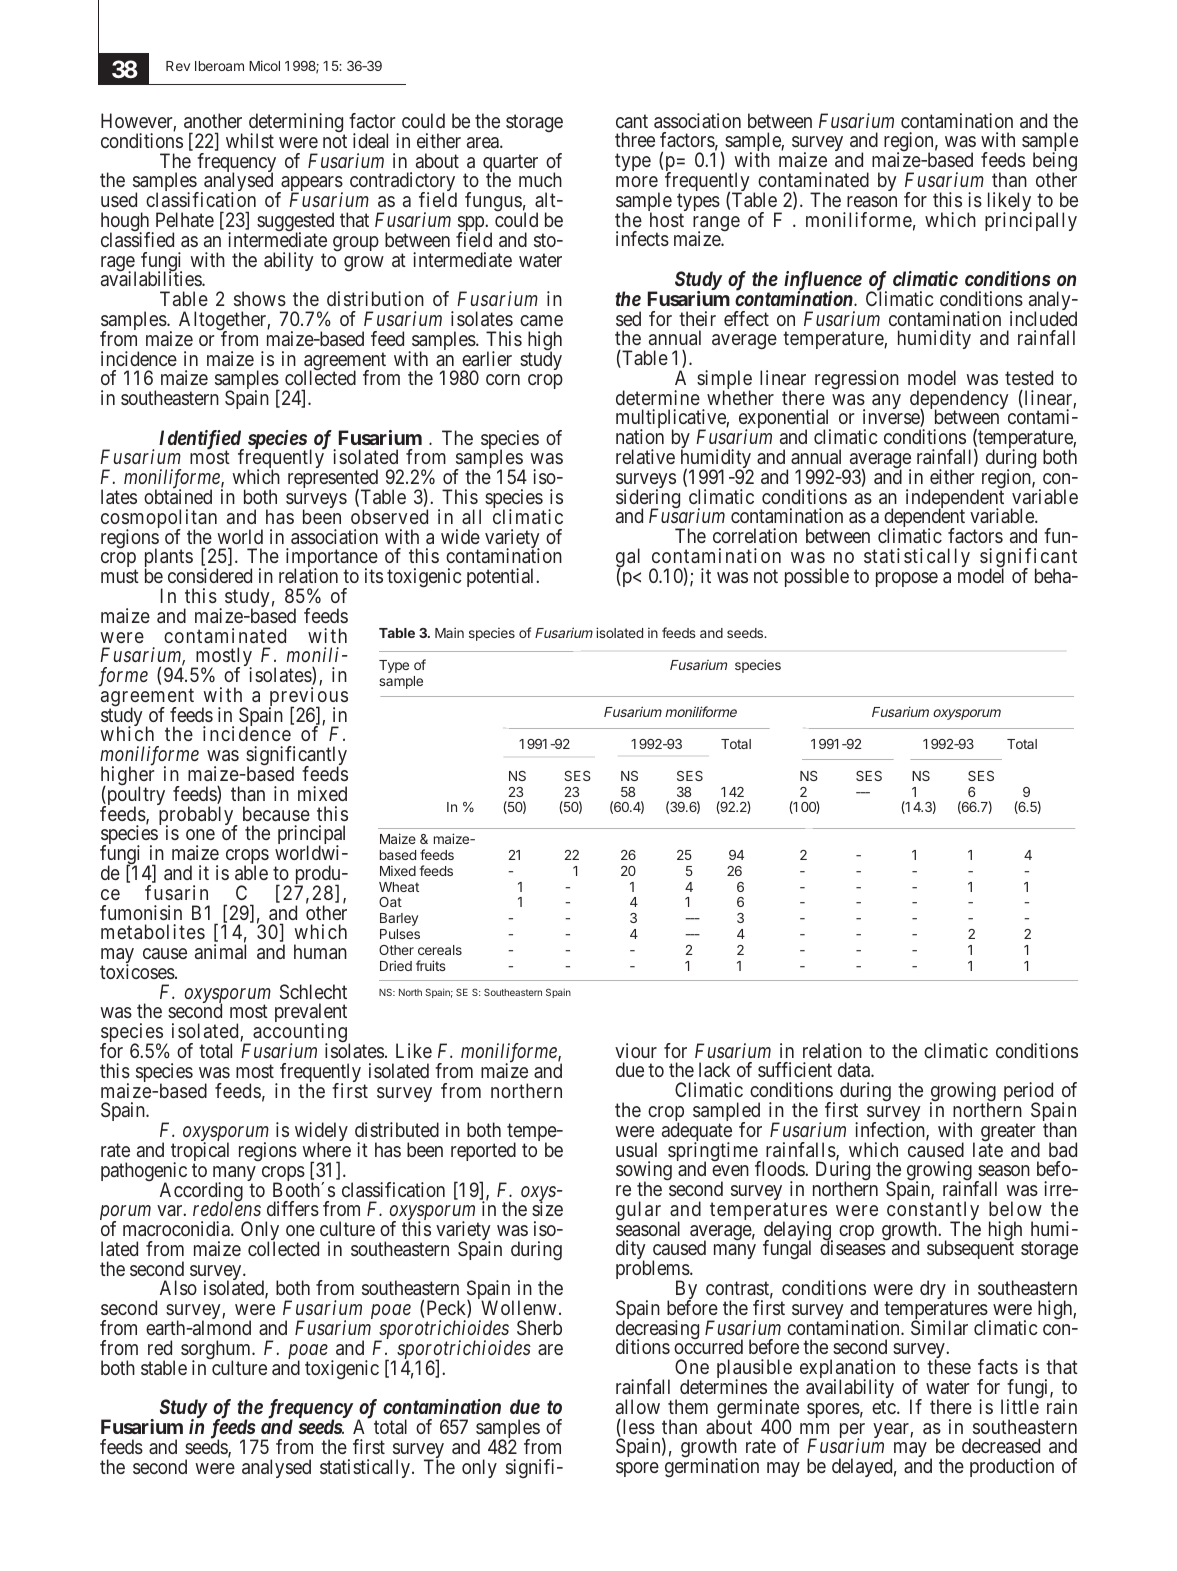 The width and height of the screenshot is (1177, 1571). Describe the element at coordinates (250, 140) in the screenshot. I see `whilst` at that location.
